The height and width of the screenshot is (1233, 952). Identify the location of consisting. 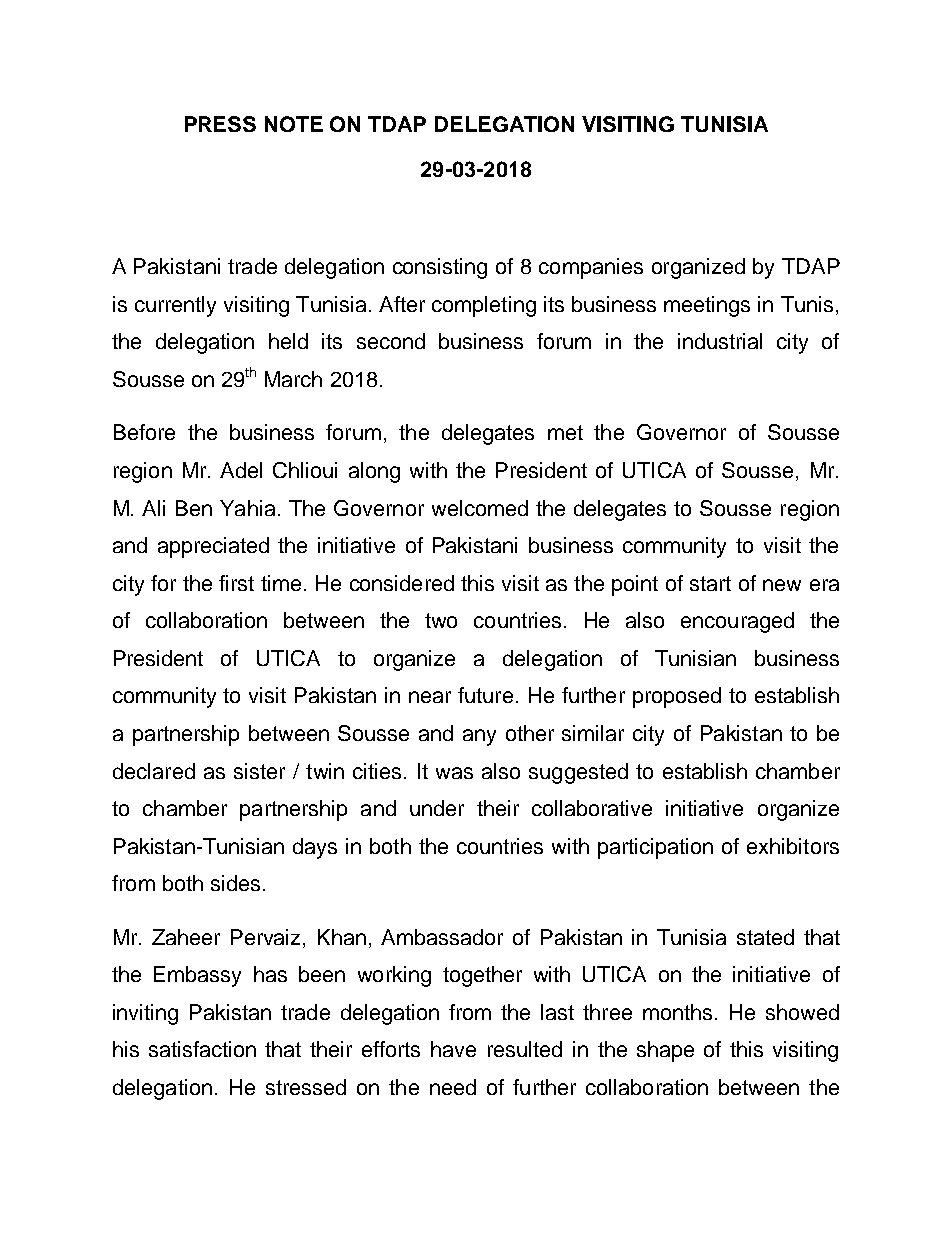
(440, 268).
